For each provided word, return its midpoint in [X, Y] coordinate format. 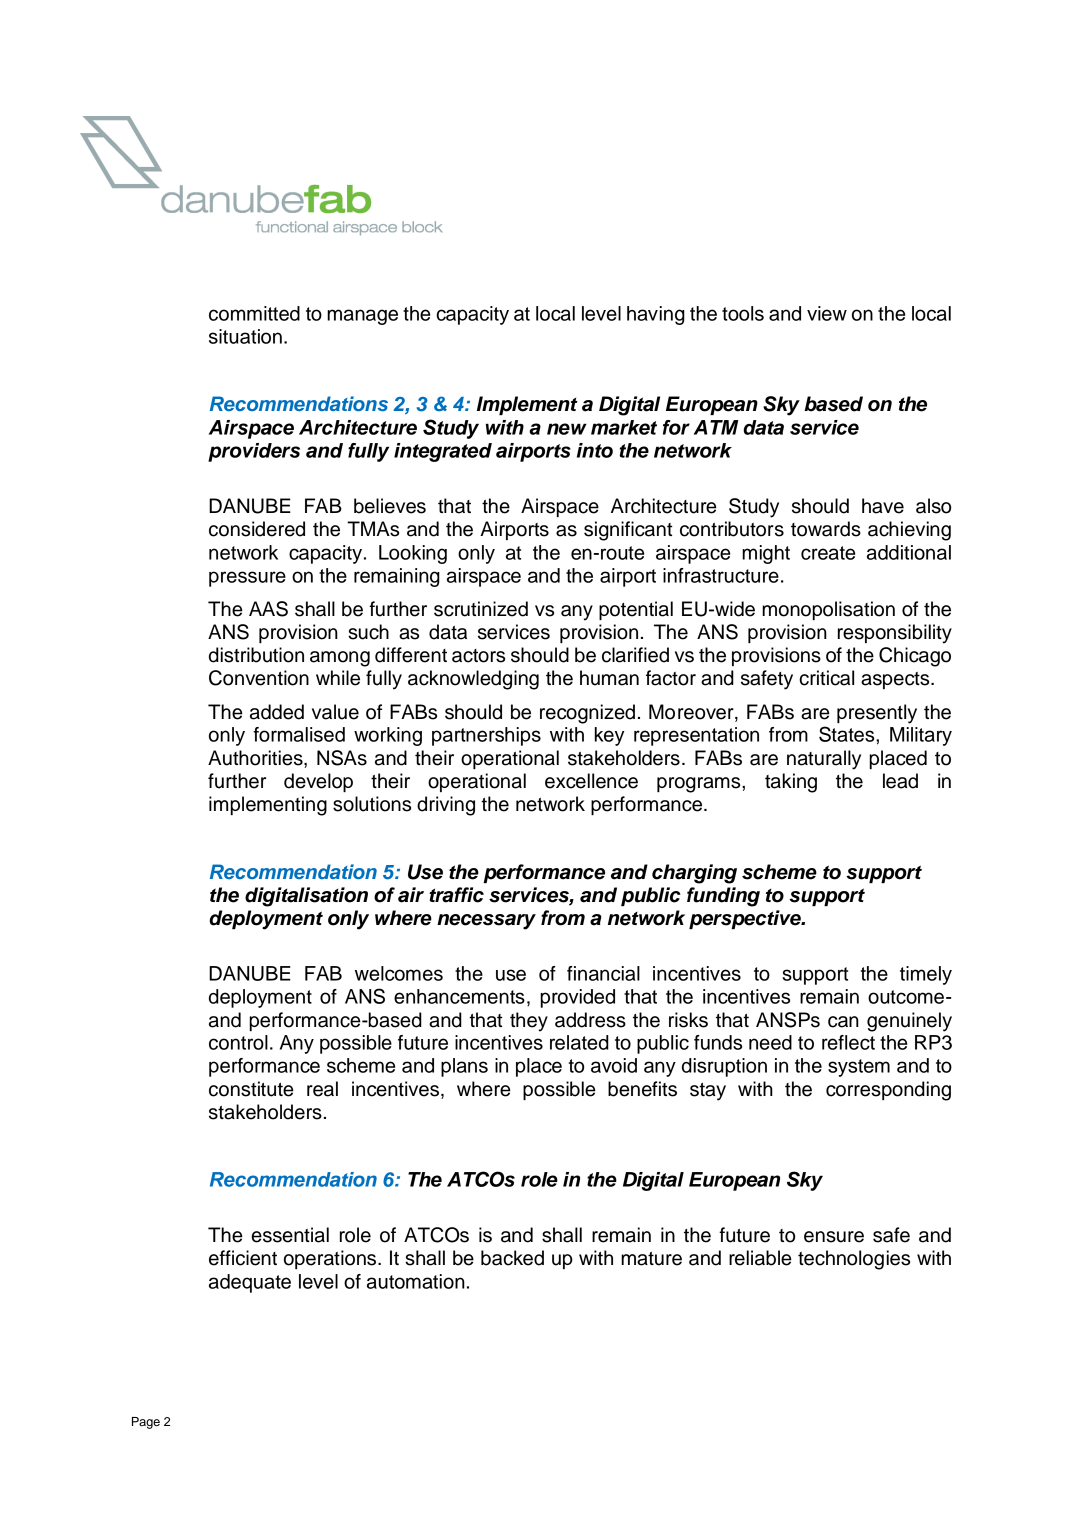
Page [146, 1423]
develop [318, 782]
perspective [746, 919]
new [567, 429]
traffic [456, 895]
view [827, 313]
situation [245, 336]
